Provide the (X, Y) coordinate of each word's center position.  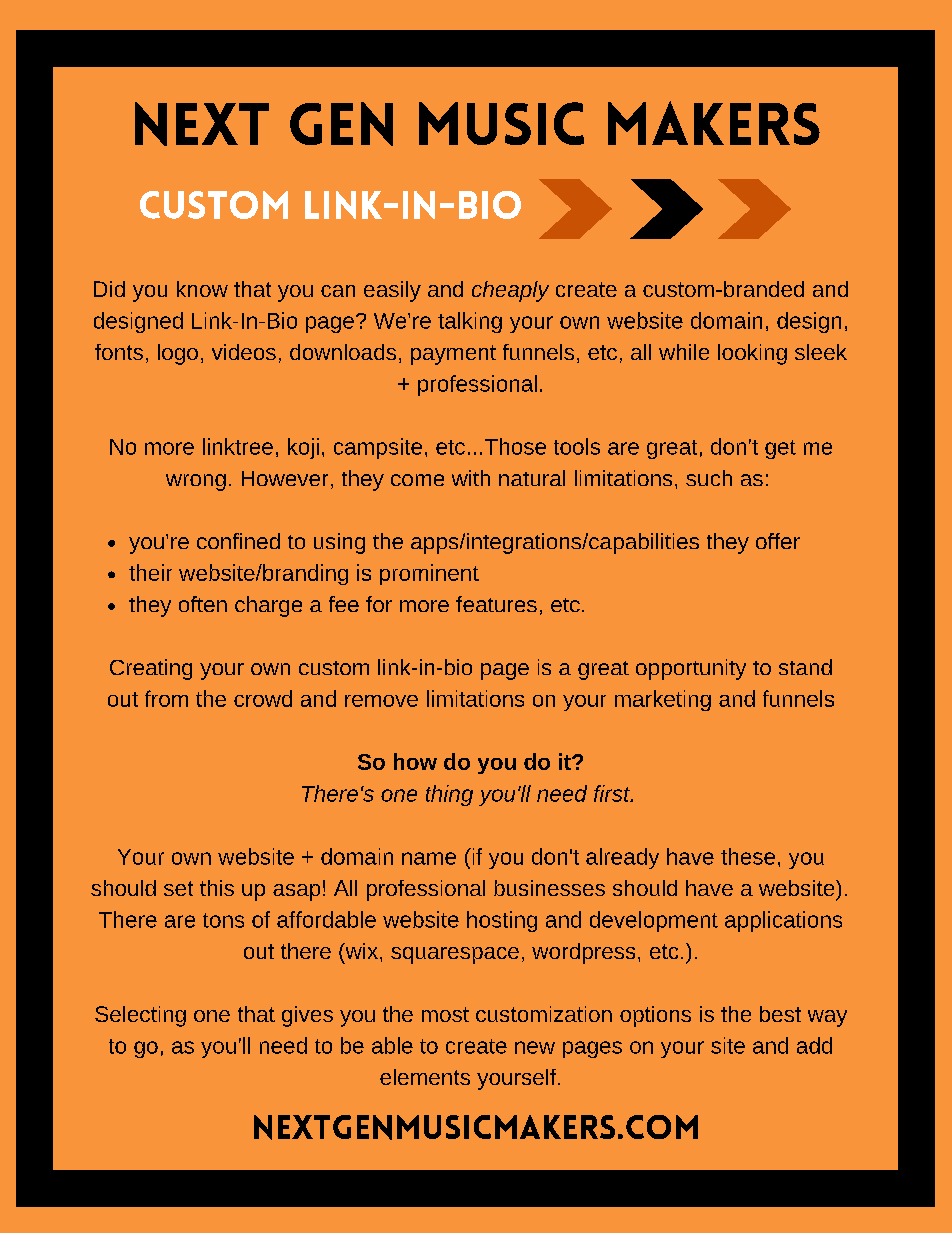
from (166, 698)
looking (752, 354)
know (202, 289)
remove (381, 701)
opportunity (691, 669)
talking (470, 322)
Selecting (140, 1016)
